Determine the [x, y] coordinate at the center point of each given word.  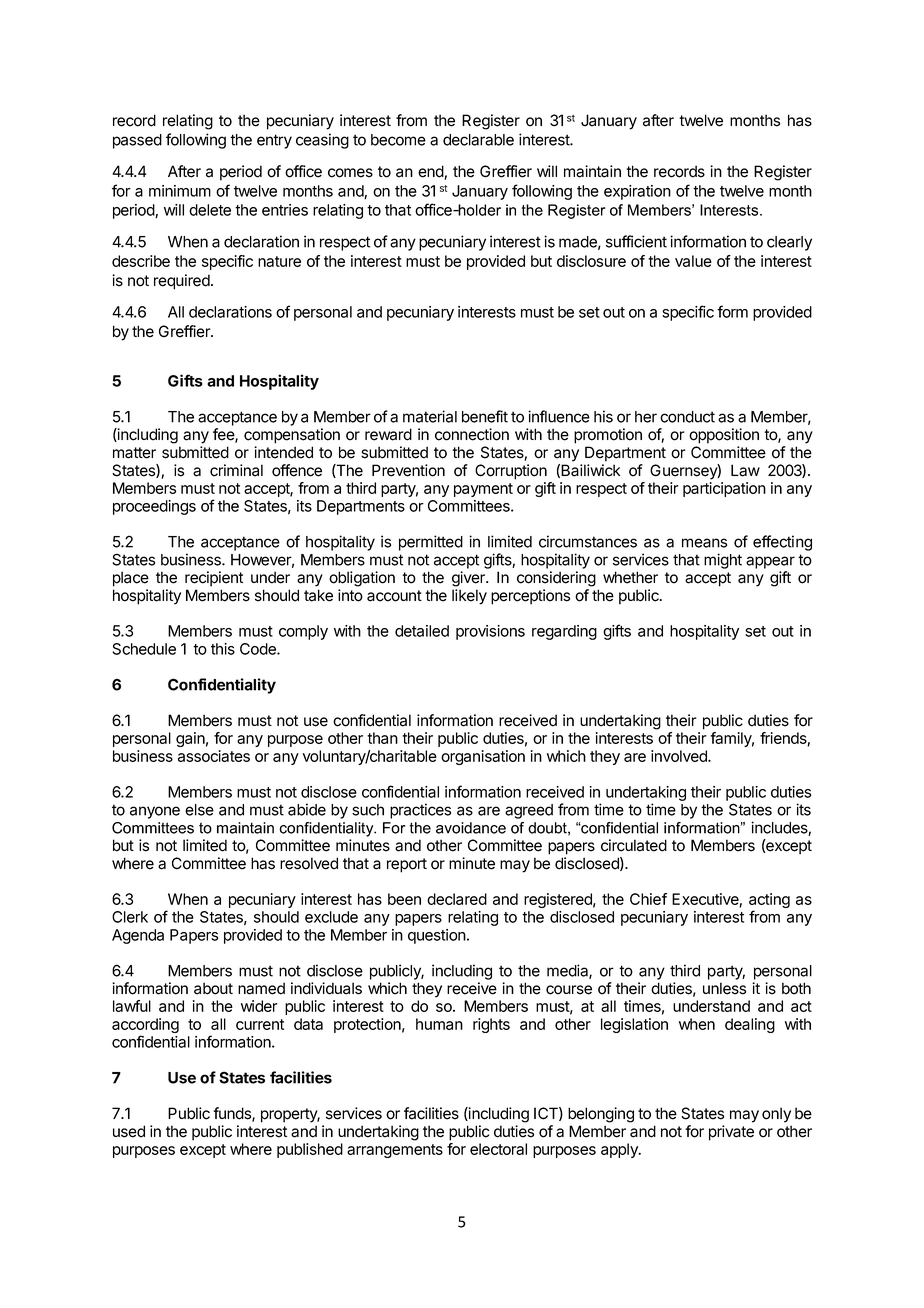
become [398, 140]
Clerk [130, 917]
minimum [180, 191]
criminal [236, 470]
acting [769, 902]
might [723, 561]
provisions [490, 632]
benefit [485, 416]
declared [457, 899]
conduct [687, 417]
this [223, 649]
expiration [637, 192]
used [129, 1131]
